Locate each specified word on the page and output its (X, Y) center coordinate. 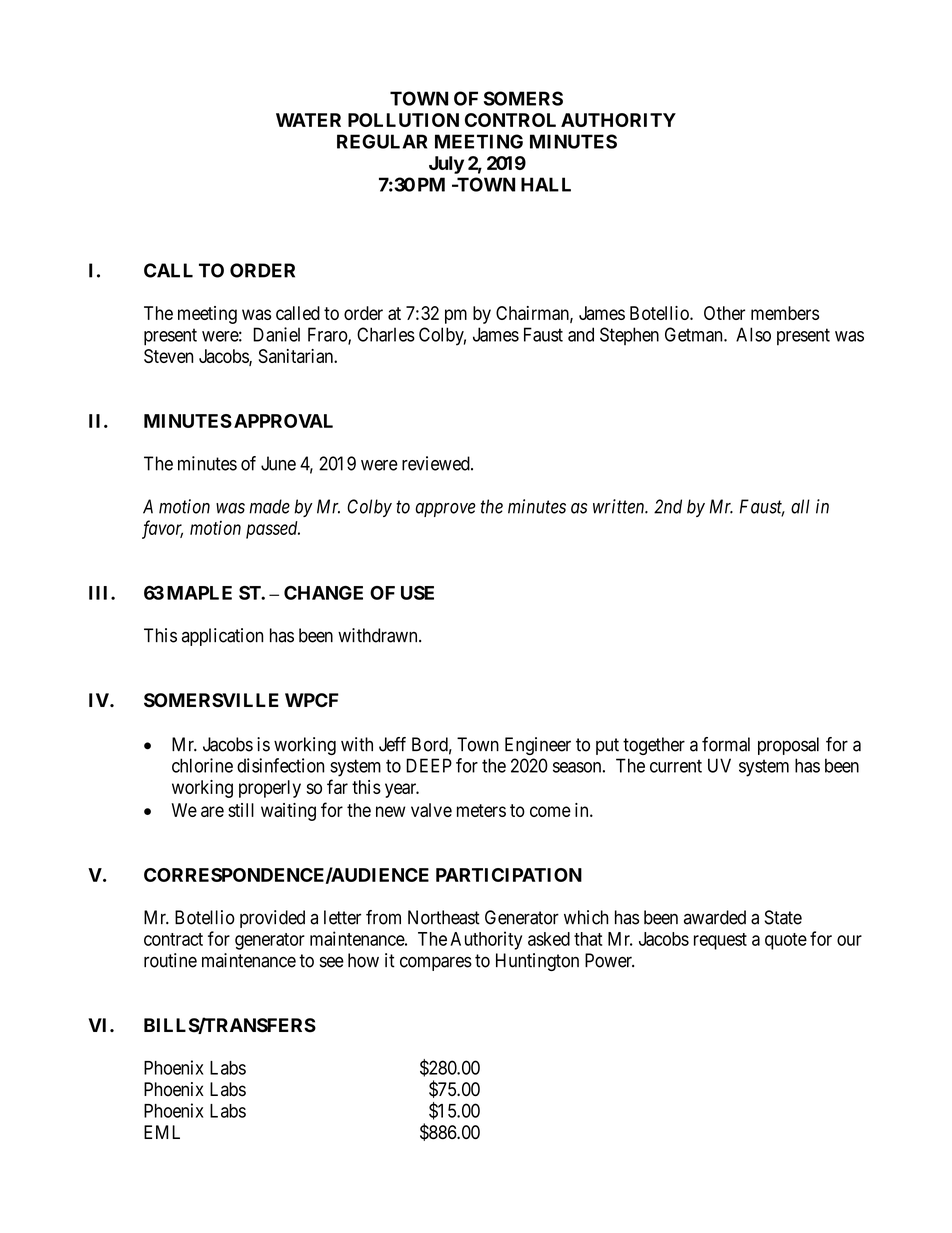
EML (162, 1132)
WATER (308, 120)
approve (445, 510)
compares (436, 963)
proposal (788, 746)
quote (786, 941)
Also (753, 334)
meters (481, 810)
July (446, 165)
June (278, 463)
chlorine (202, 765)
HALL (546, 184)
